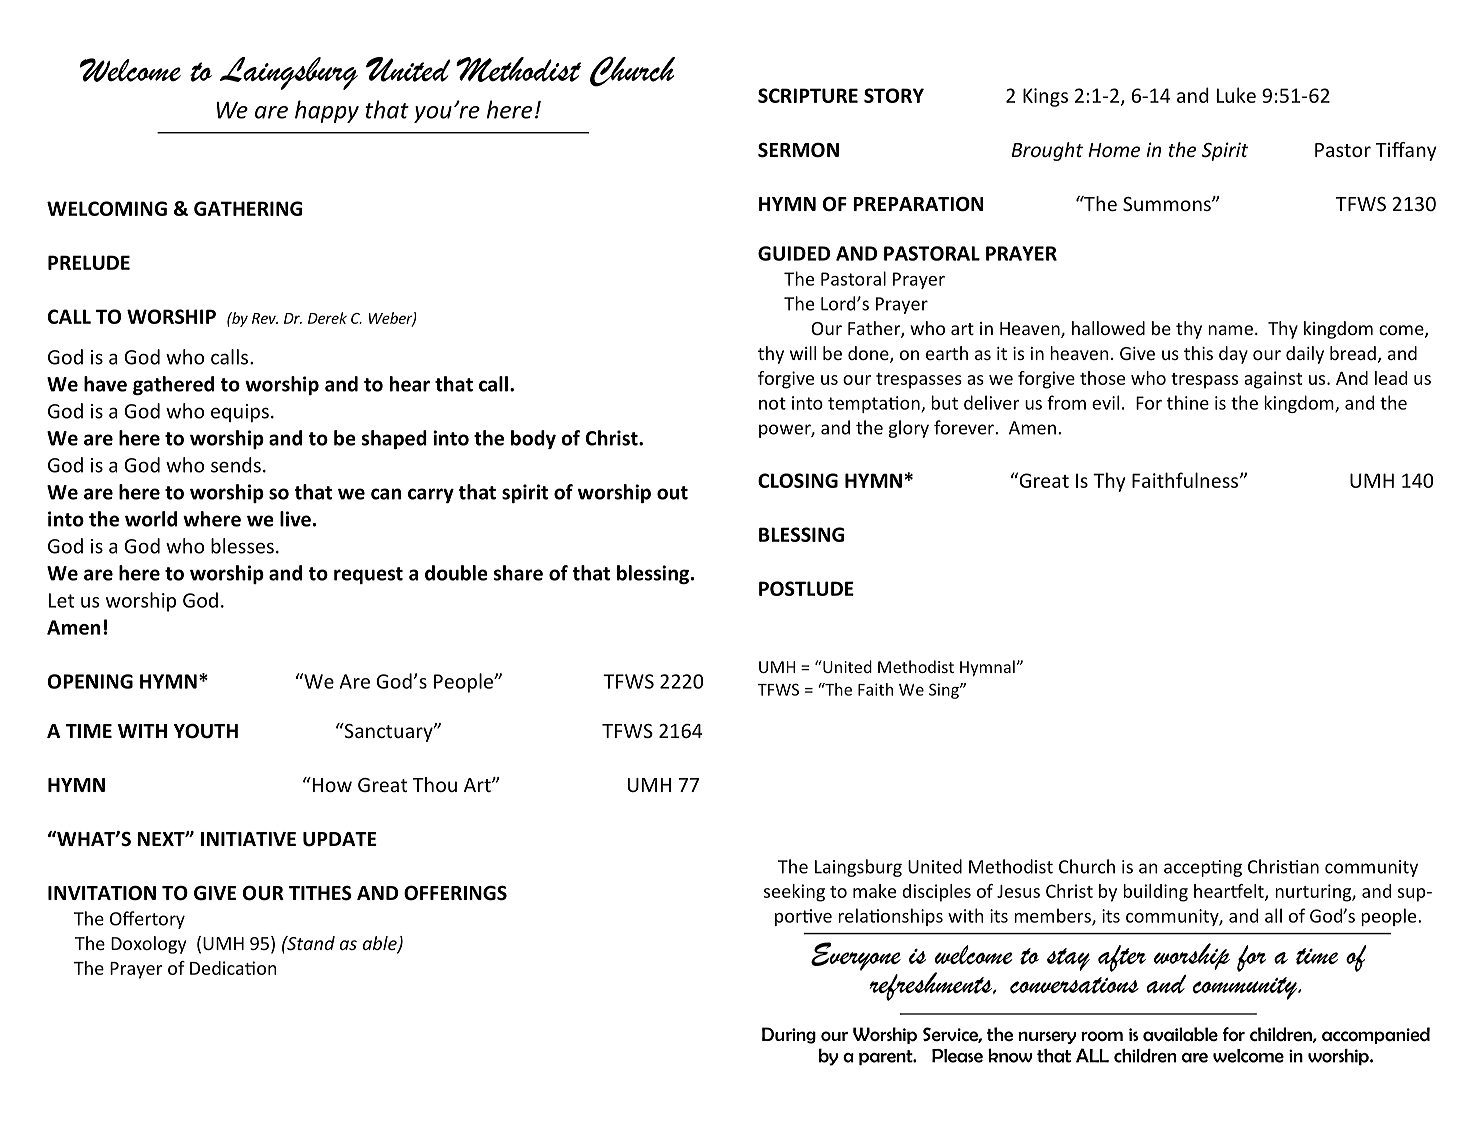 The image size is (1460, 1128). I want to click on will, so click(803, 353).
